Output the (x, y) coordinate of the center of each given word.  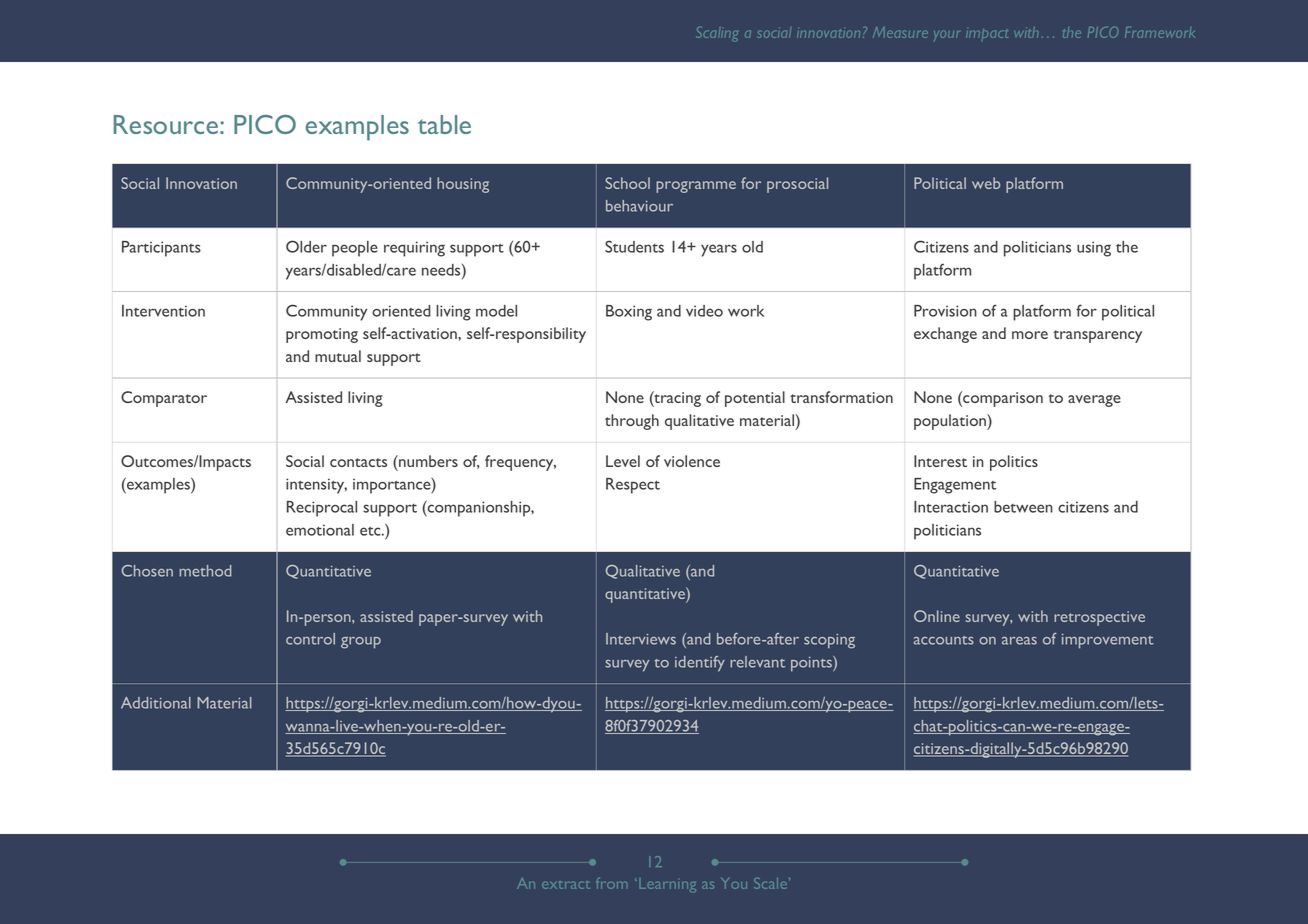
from (612, 883)
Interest (940, 461)
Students (634, 246)
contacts (358, 462)
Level (623, 461)
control (310, 639)
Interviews (641, 639)
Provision (945, 311)
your (946, 36)
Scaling (717, 34)
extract (566, 885)
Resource (167, 124)
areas (1019, 641)
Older (306, 246)
